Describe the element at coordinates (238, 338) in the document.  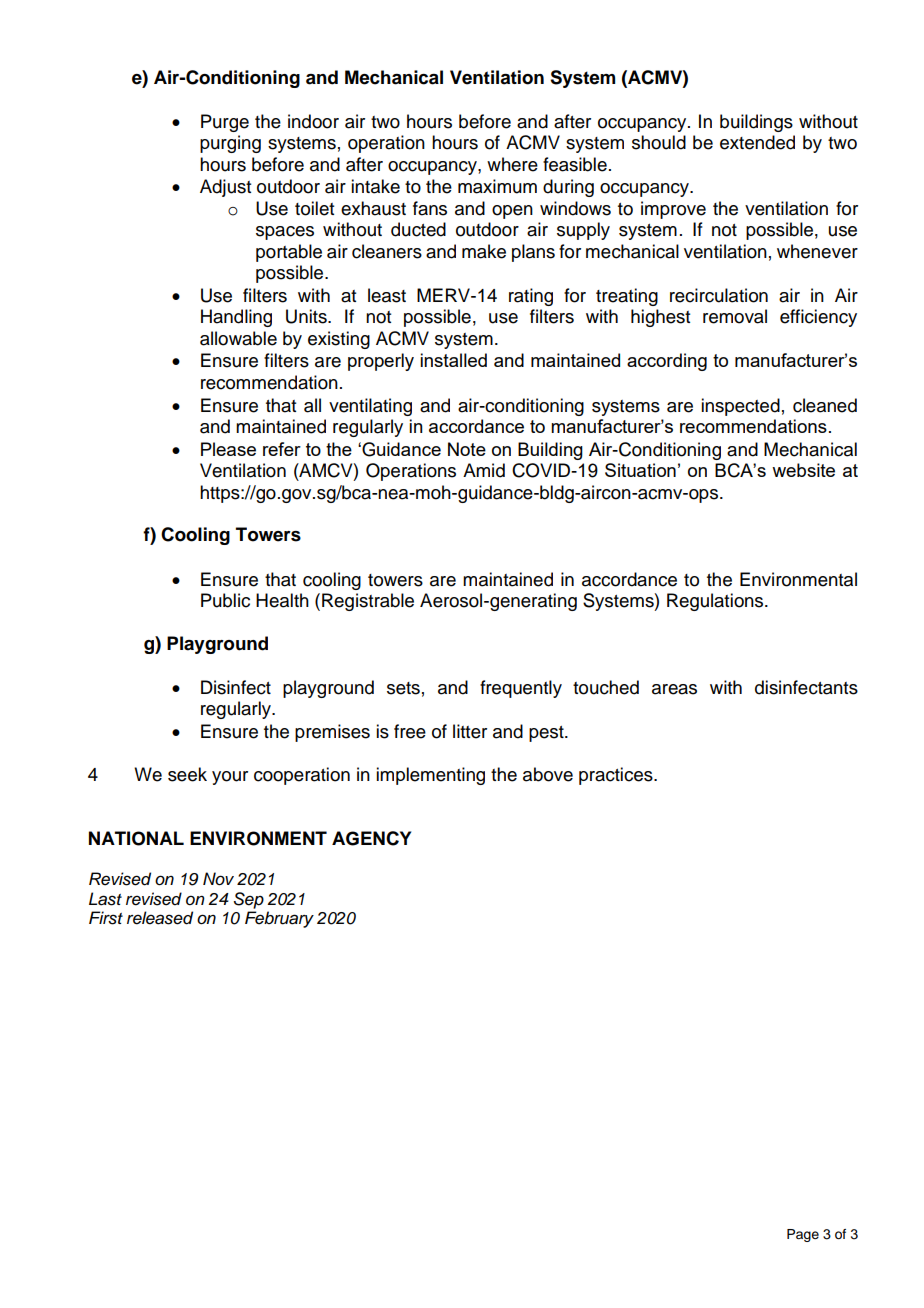
I see `allowable` at that location.
